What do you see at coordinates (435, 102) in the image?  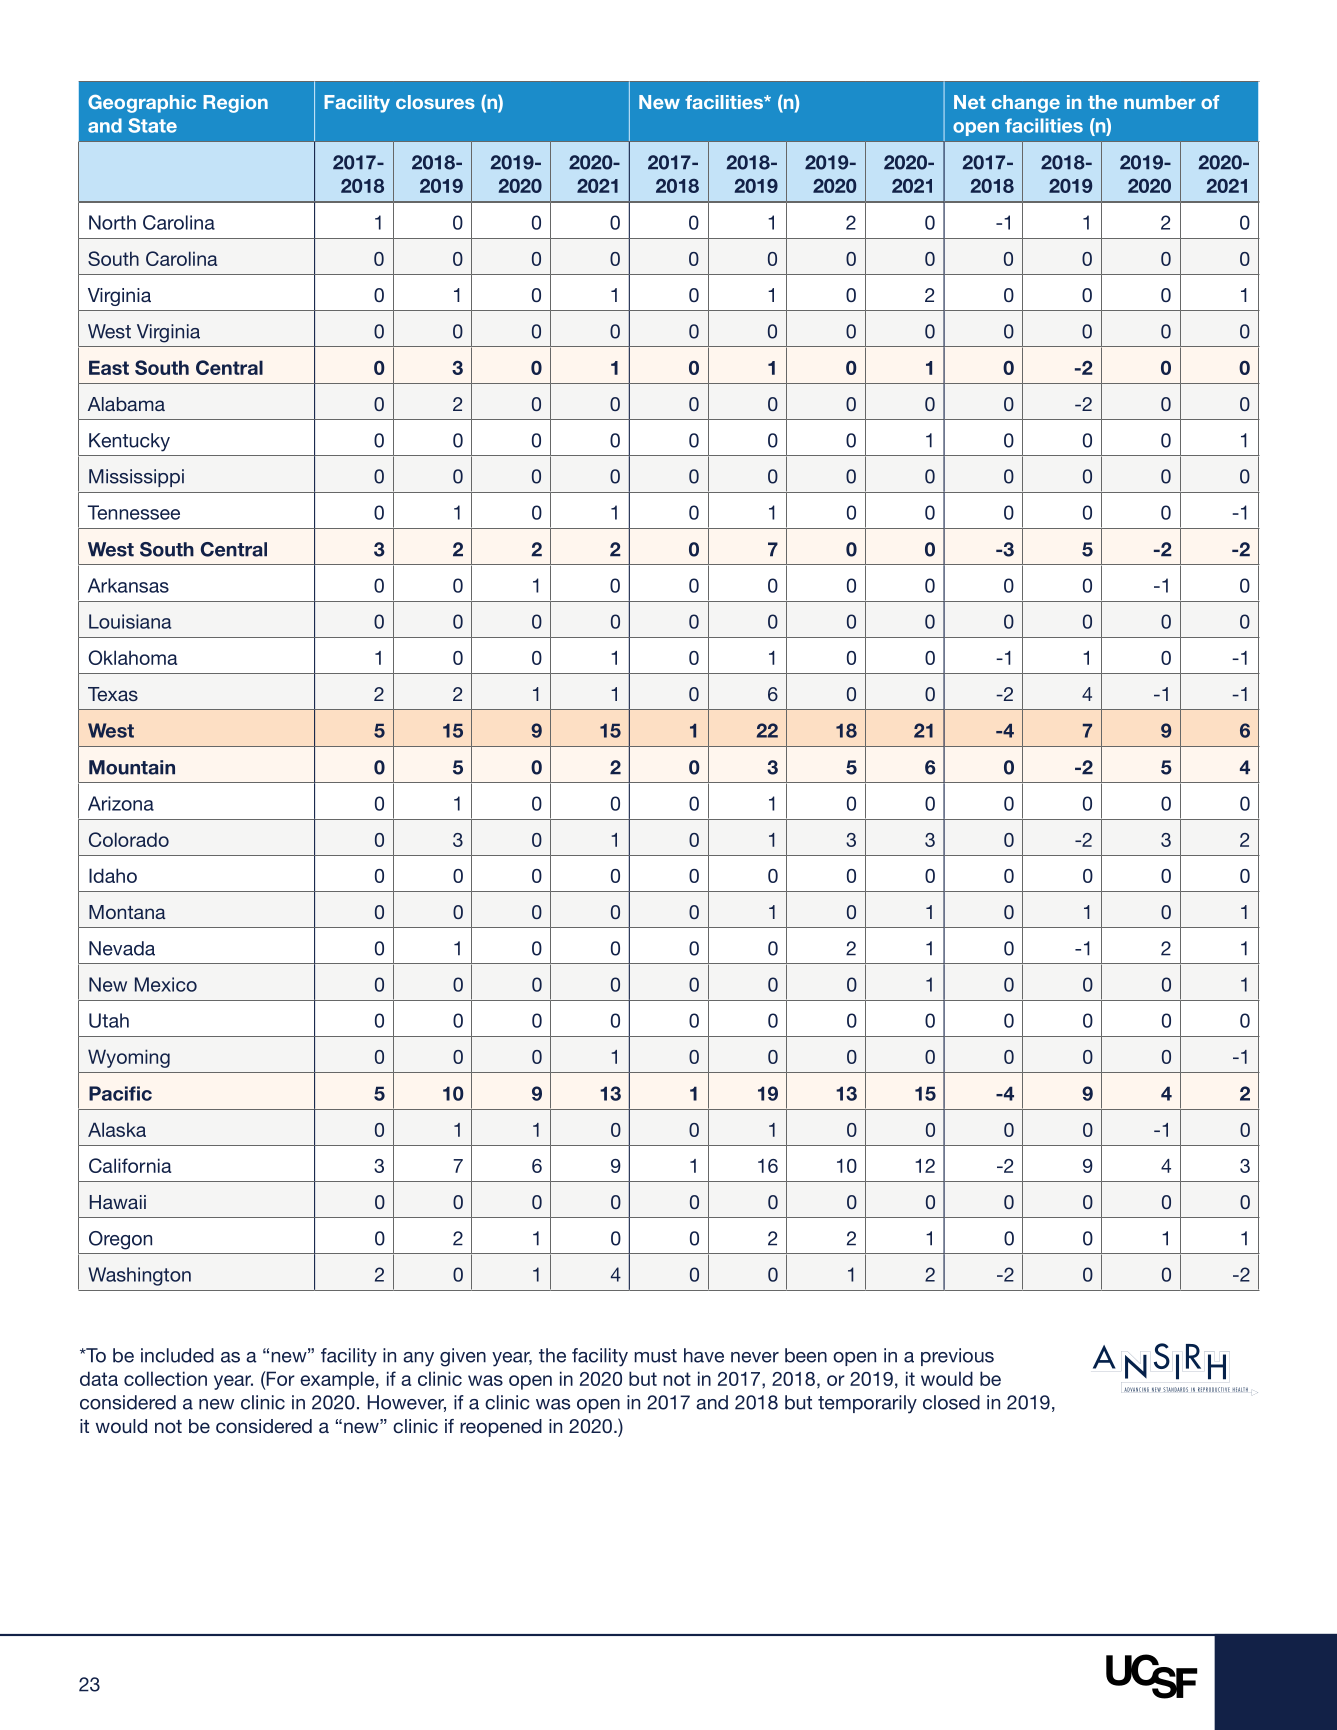 I see `closures` at bounding box center [435, 102].
